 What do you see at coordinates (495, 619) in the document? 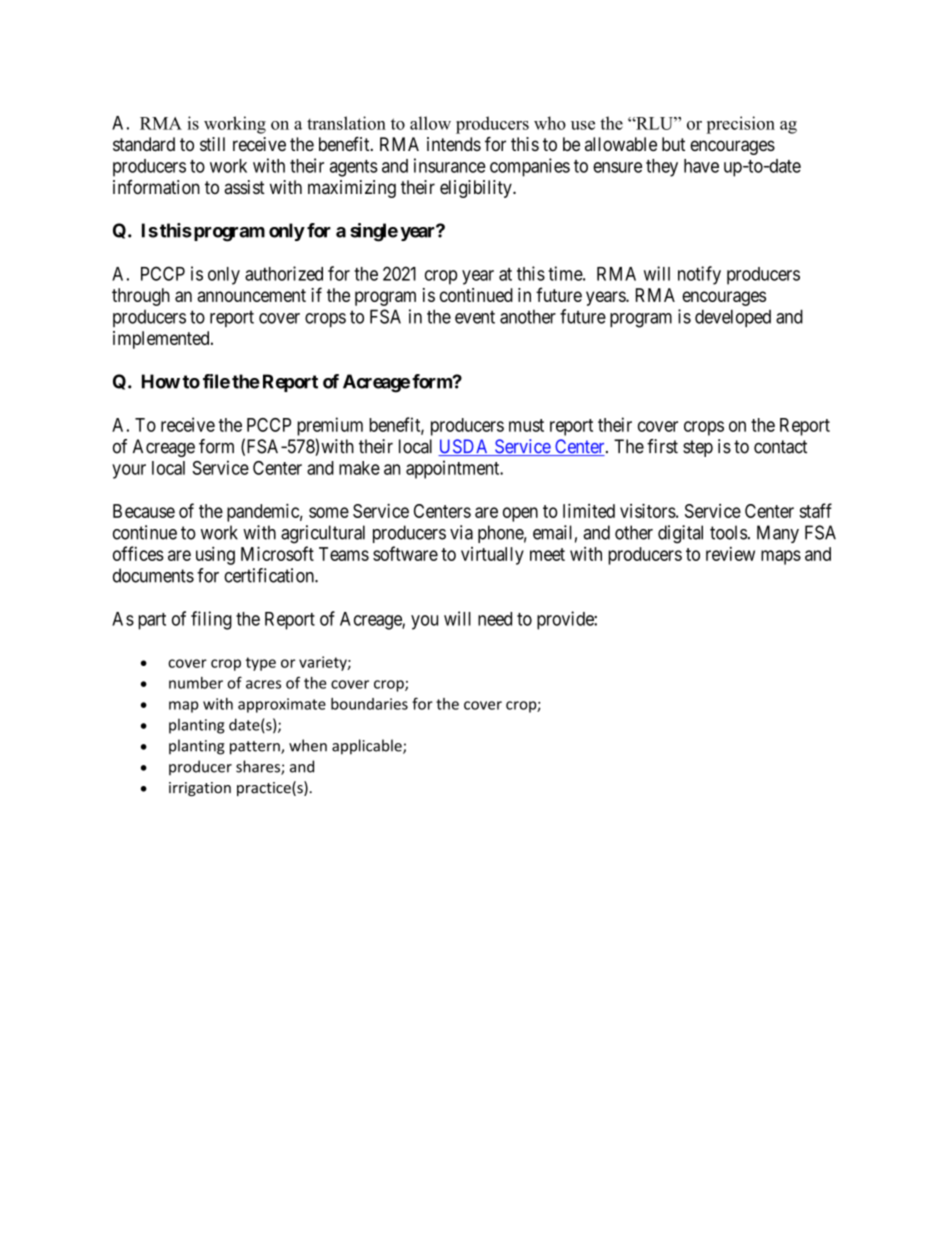
I see `need` at bounding box center [495, 619].
